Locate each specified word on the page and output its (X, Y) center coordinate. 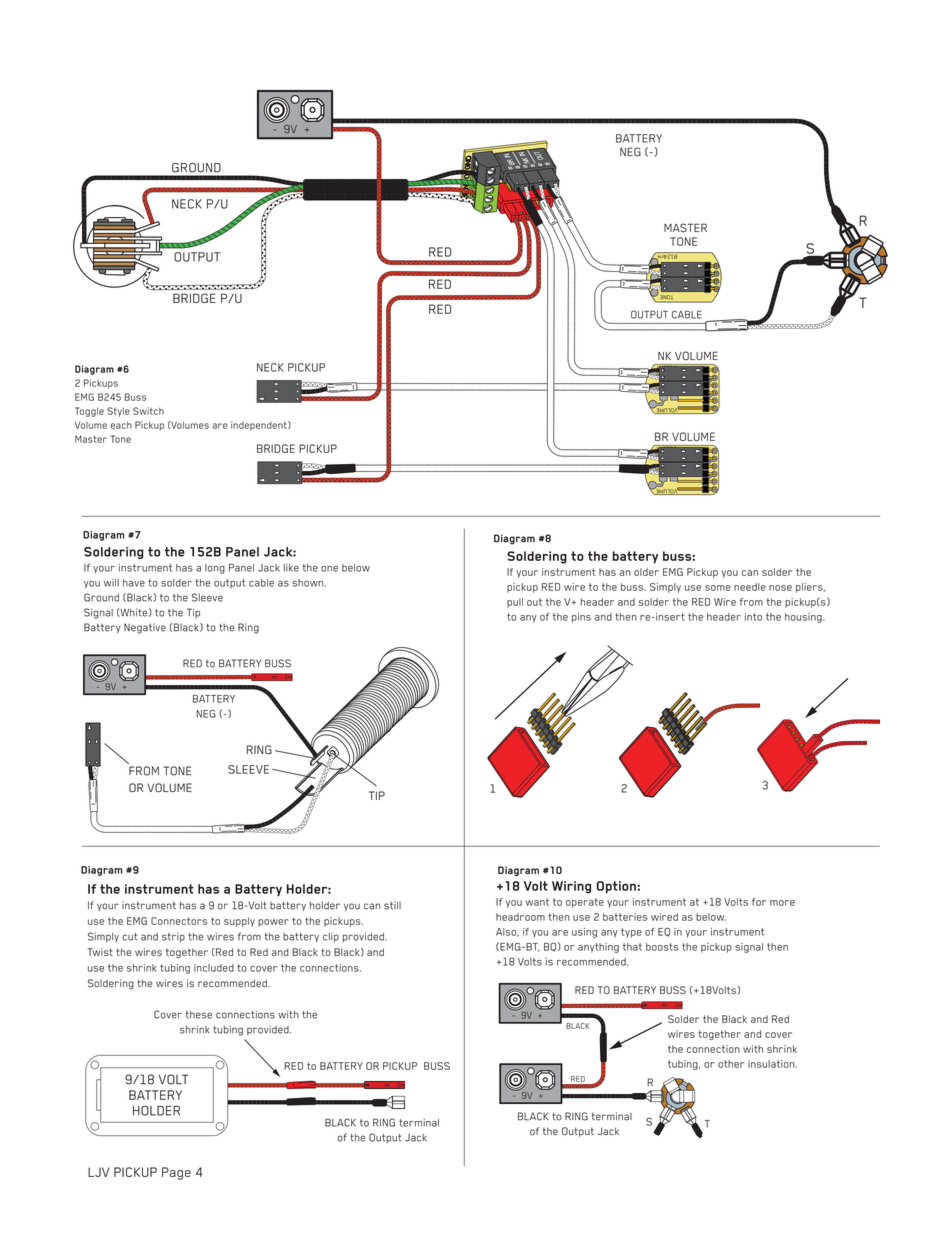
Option (616, 887)
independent (260, 426)
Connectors (179, 921)
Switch (148, 411)
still (392, 905)
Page (176, 1173)
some (718, 588)
